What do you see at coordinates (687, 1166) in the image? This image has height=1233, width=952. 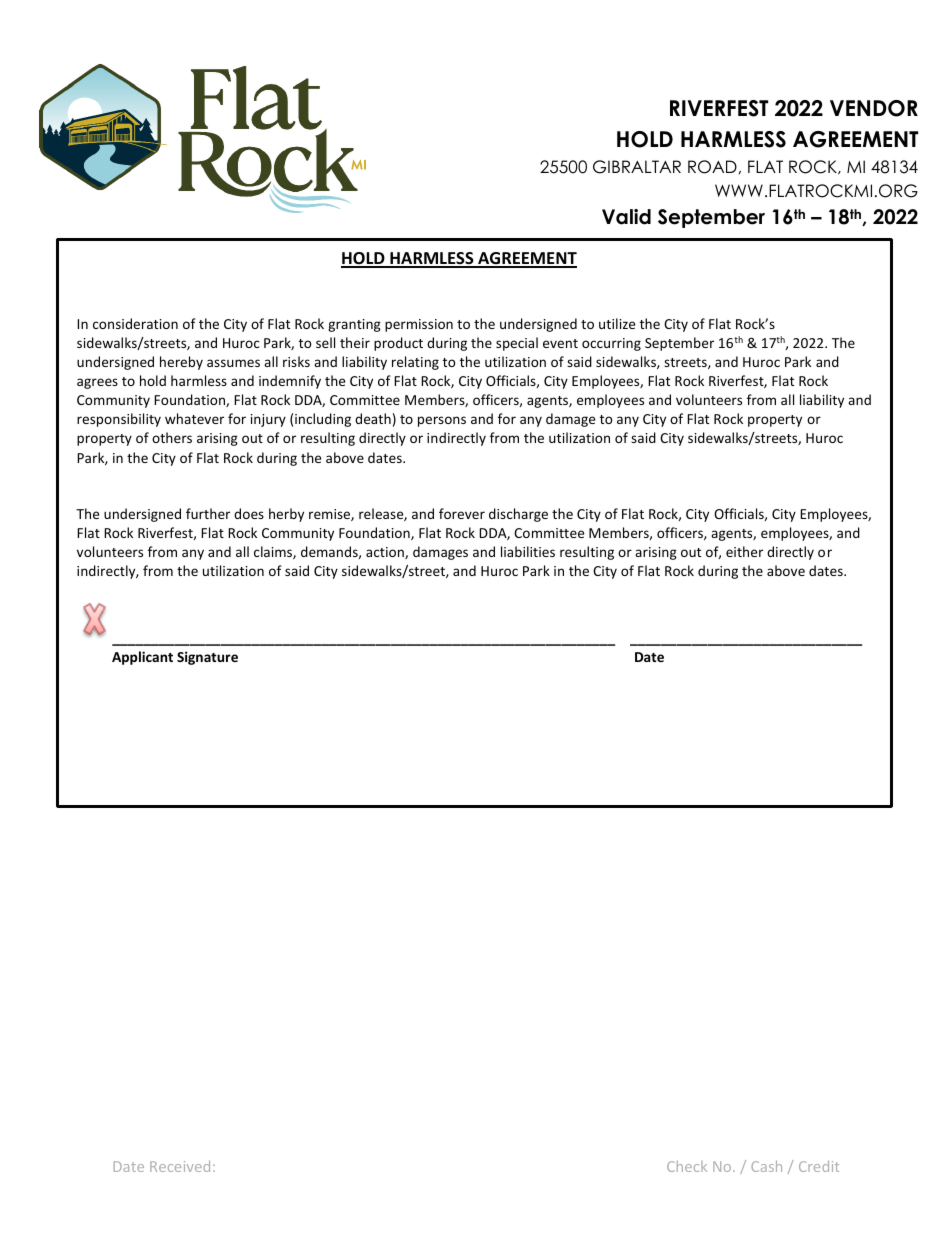 I see `Check` at bounding box center [687, 1166].
